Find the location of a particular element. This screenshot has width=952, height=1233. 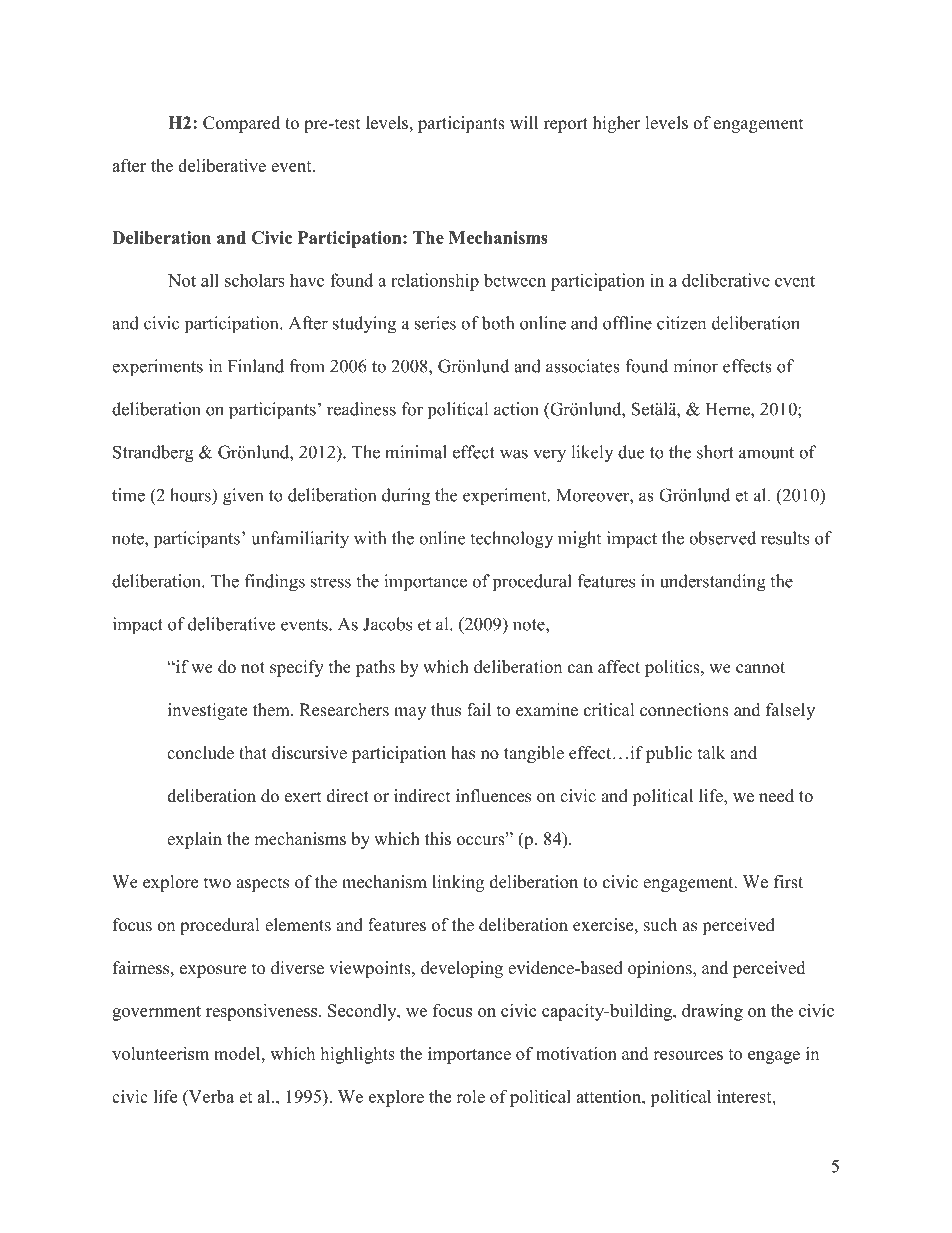

government is located at coordinates (156, 1013).
